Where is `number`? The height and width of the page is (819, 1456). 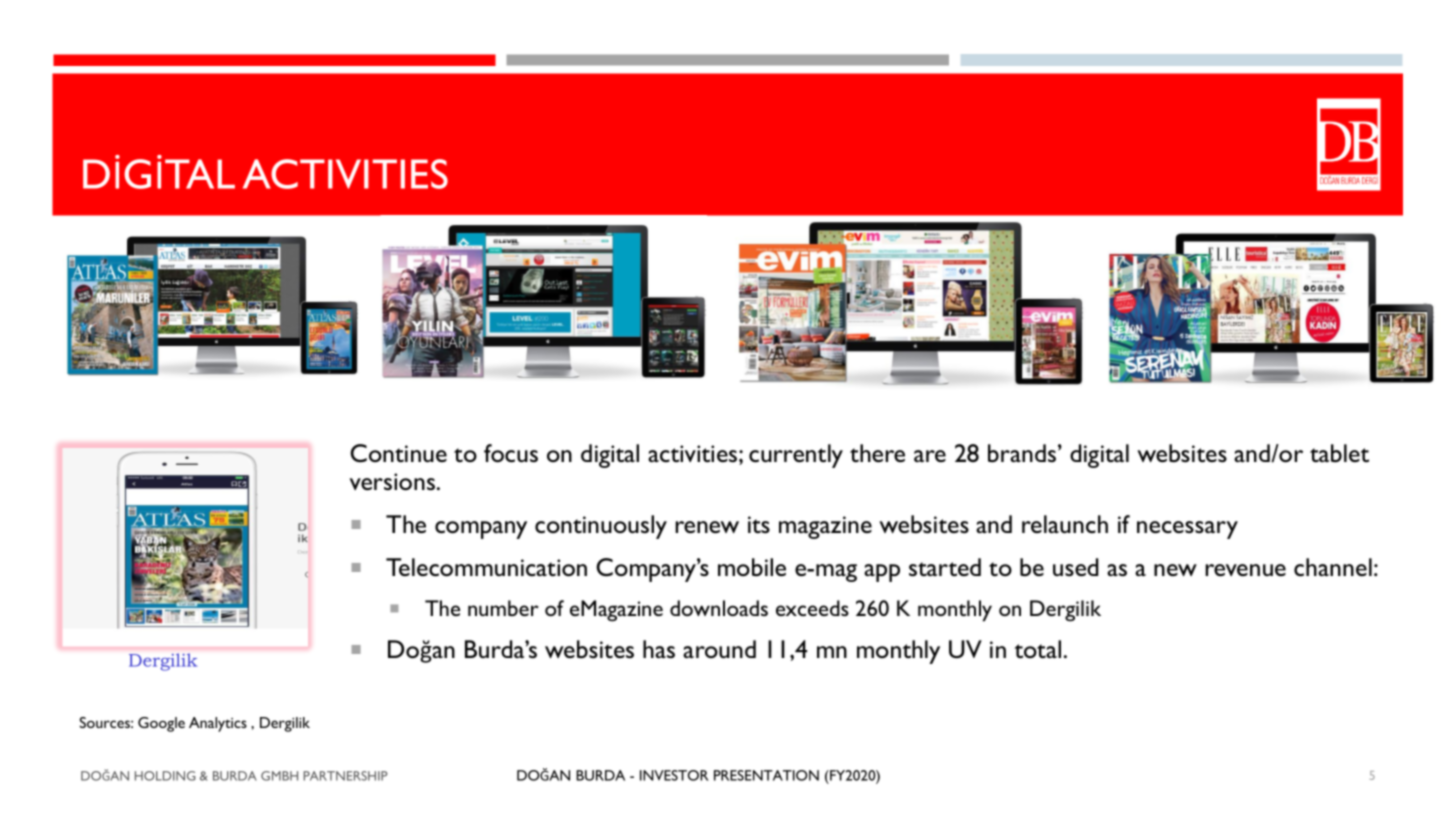
number is located at coordinates (503, 608).
